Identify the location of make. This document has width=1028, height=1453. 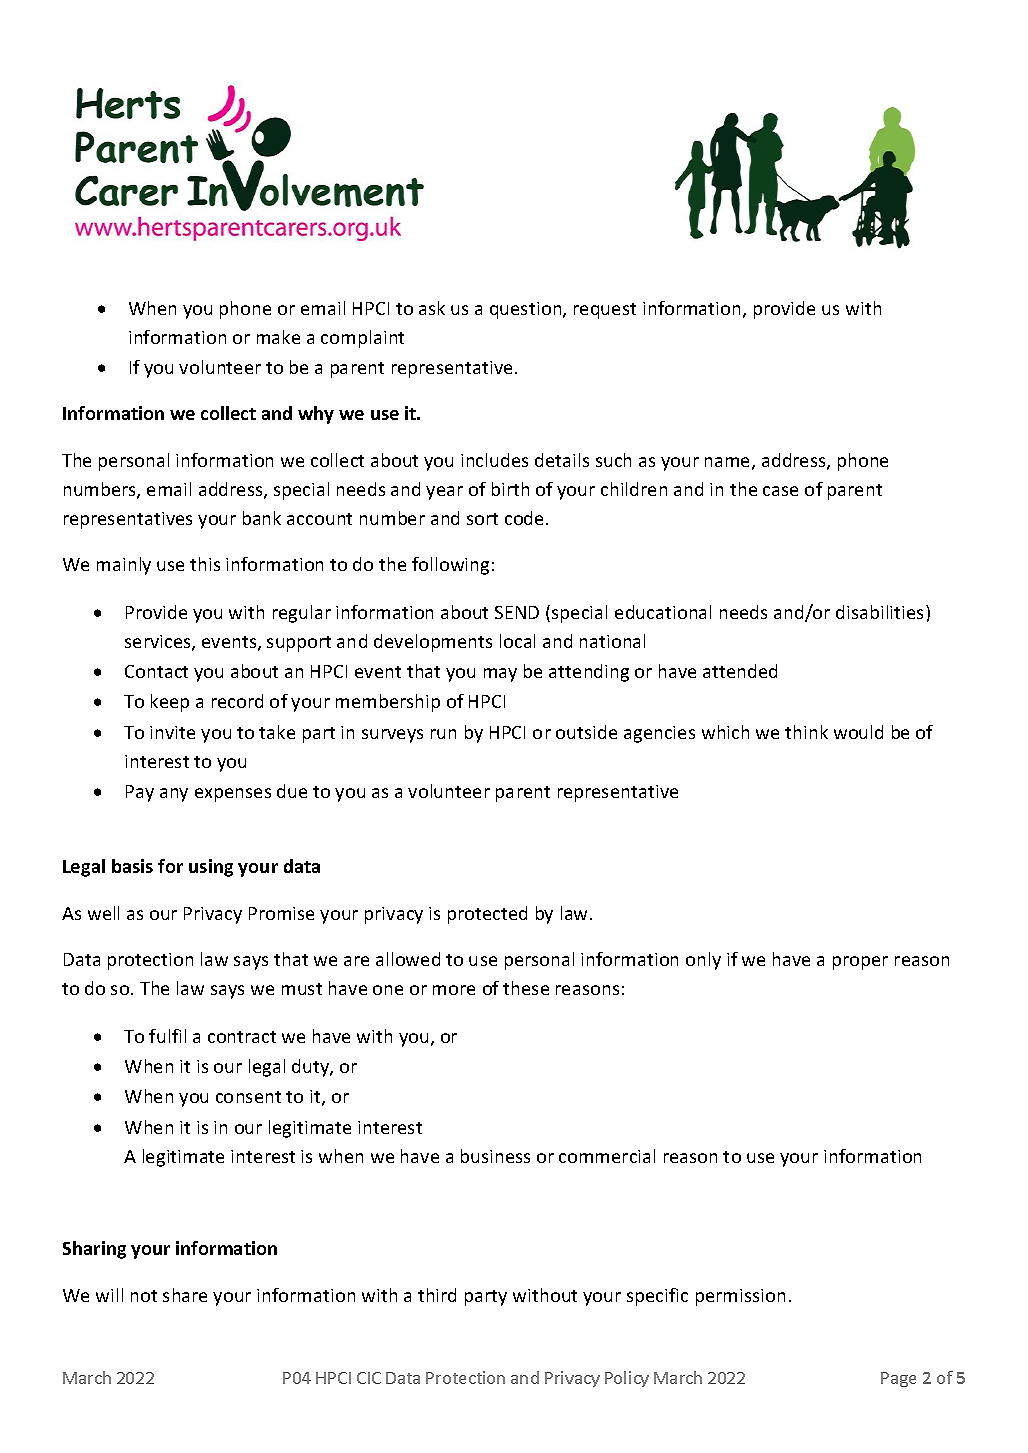
(278, 337).
